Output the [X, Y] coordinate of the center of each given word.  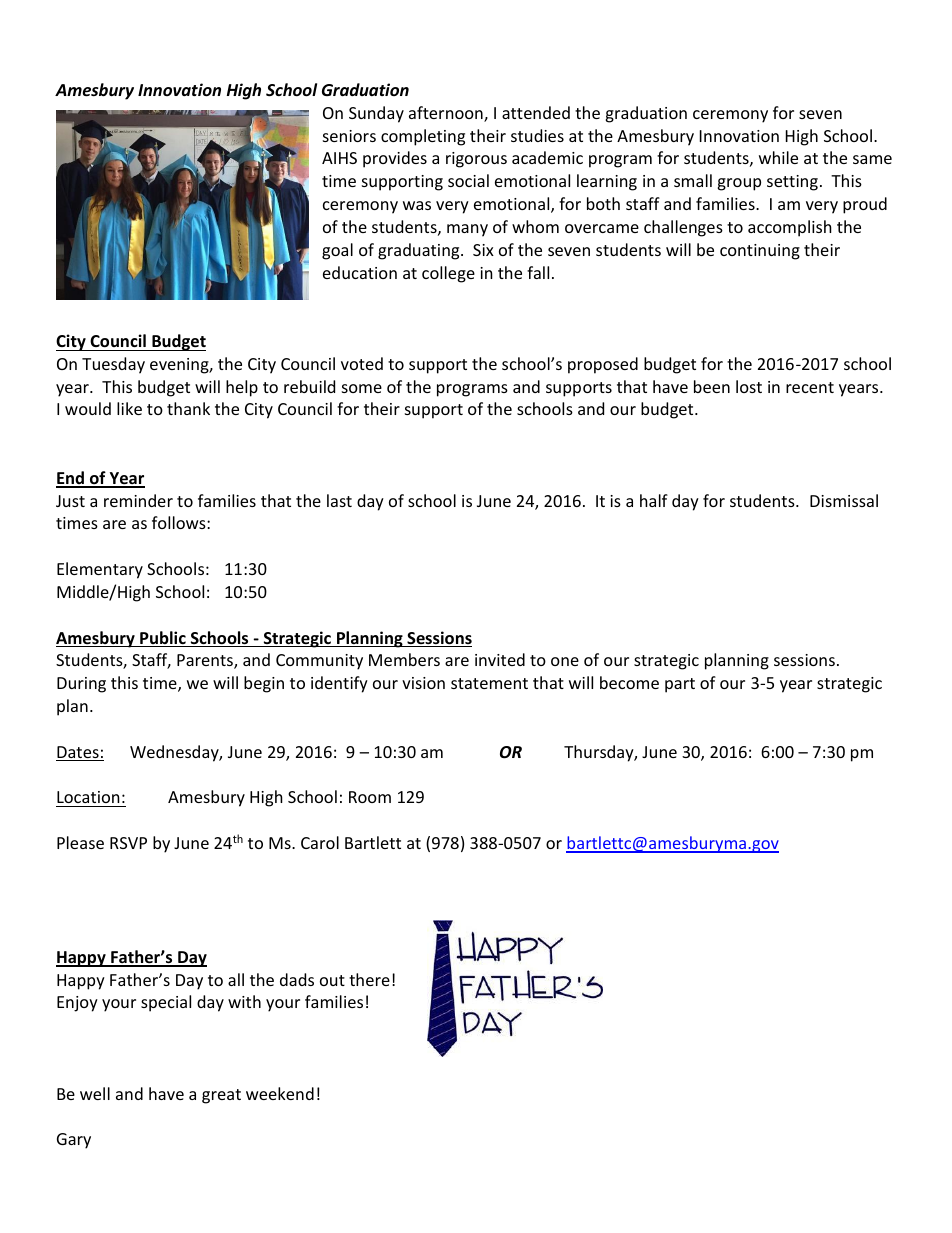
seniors [349, 136]
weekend [280, 1093]
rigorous [476, 160]
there [369, 979]
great [221, 1096]
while [778, 157]
